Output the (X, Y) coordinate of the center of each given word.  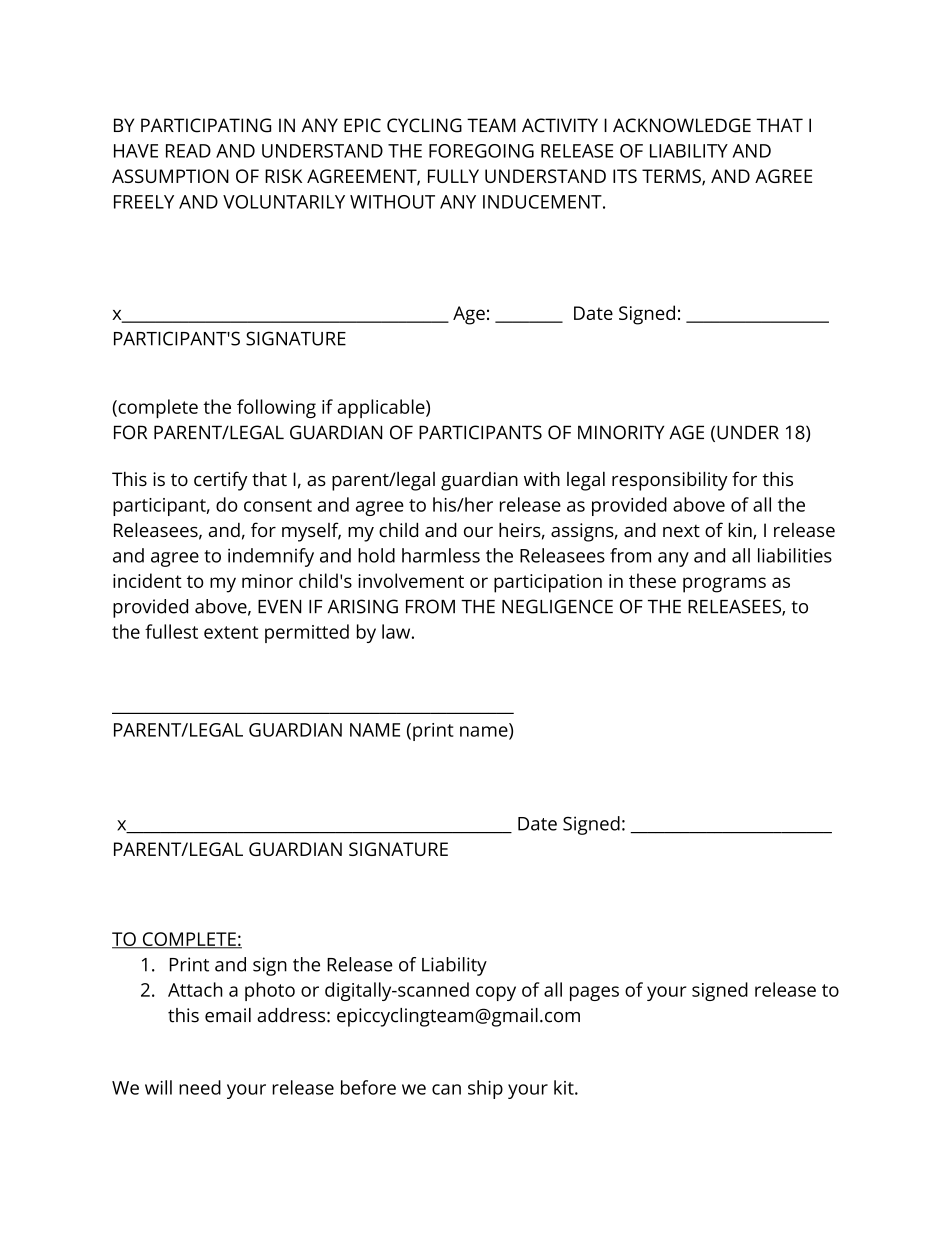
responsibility (670, 481)
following (276, 408)
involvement (411, 580)
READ (188, 151)
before (368, 1087)
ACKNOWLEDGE (682, 125)
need (200, 1087)
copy (496, 993)
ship (485, 1089)
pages (594, 993)
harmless (441, 555)
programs (724, 585)
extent (231, 632)
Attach (195, 989)
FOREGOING (481, 151)
